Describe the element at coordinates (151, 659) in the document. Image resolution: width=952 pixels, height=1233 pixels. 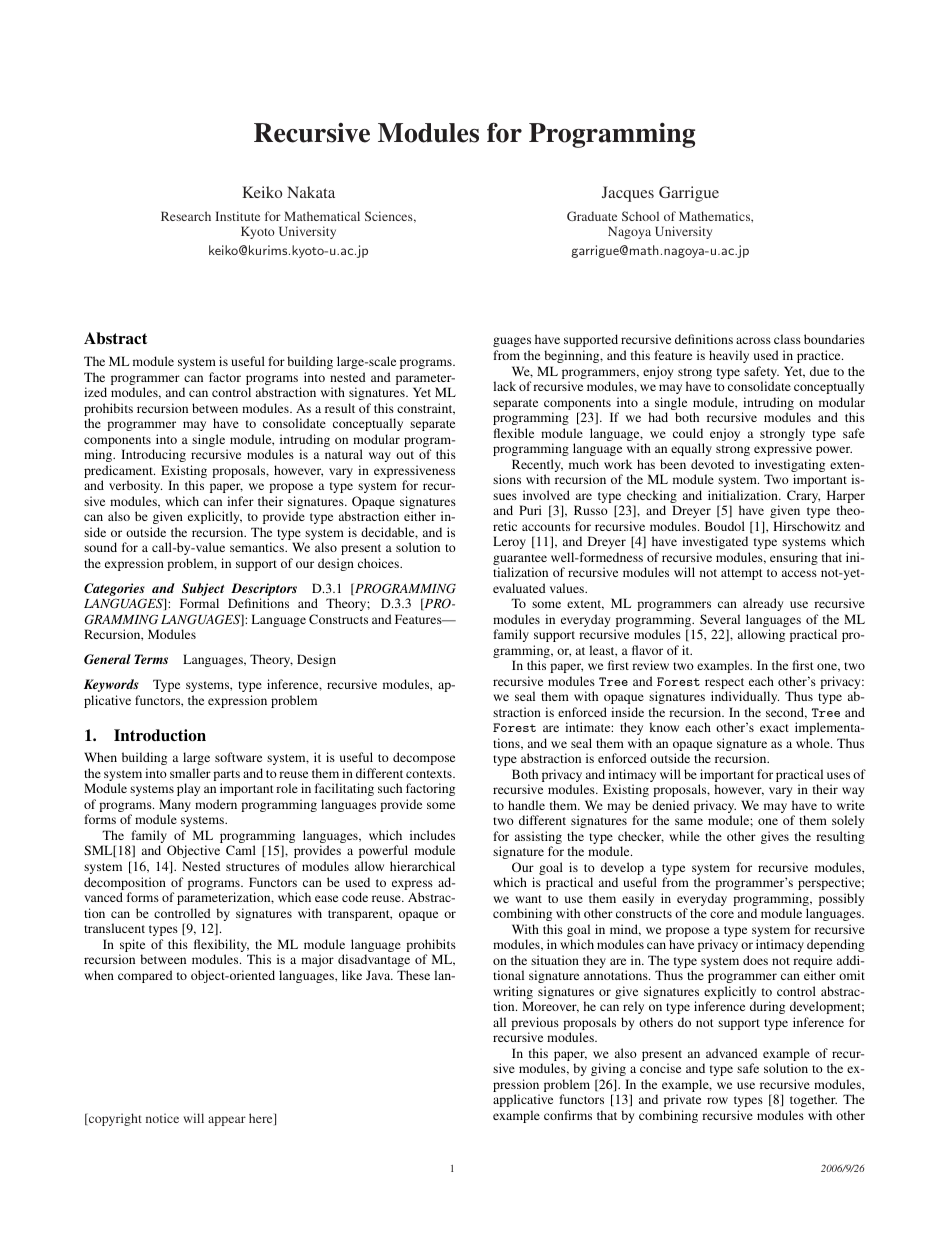
I see `Terms` at that location.
